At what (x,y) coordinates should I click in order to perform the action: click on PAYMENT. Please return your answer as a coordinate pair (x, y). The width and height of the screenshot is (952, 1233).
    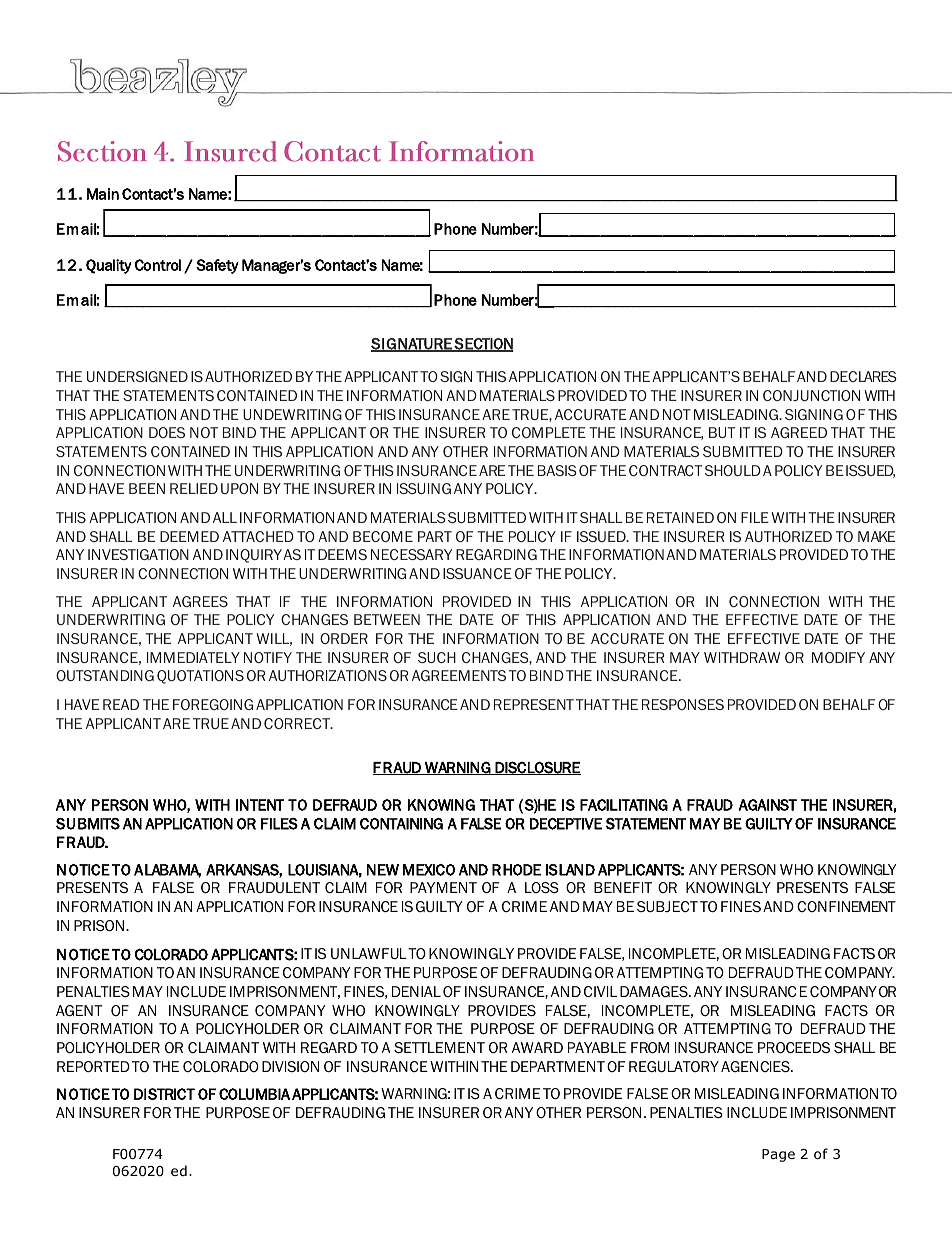
    Looking at the image, I should click on (443, 887).
